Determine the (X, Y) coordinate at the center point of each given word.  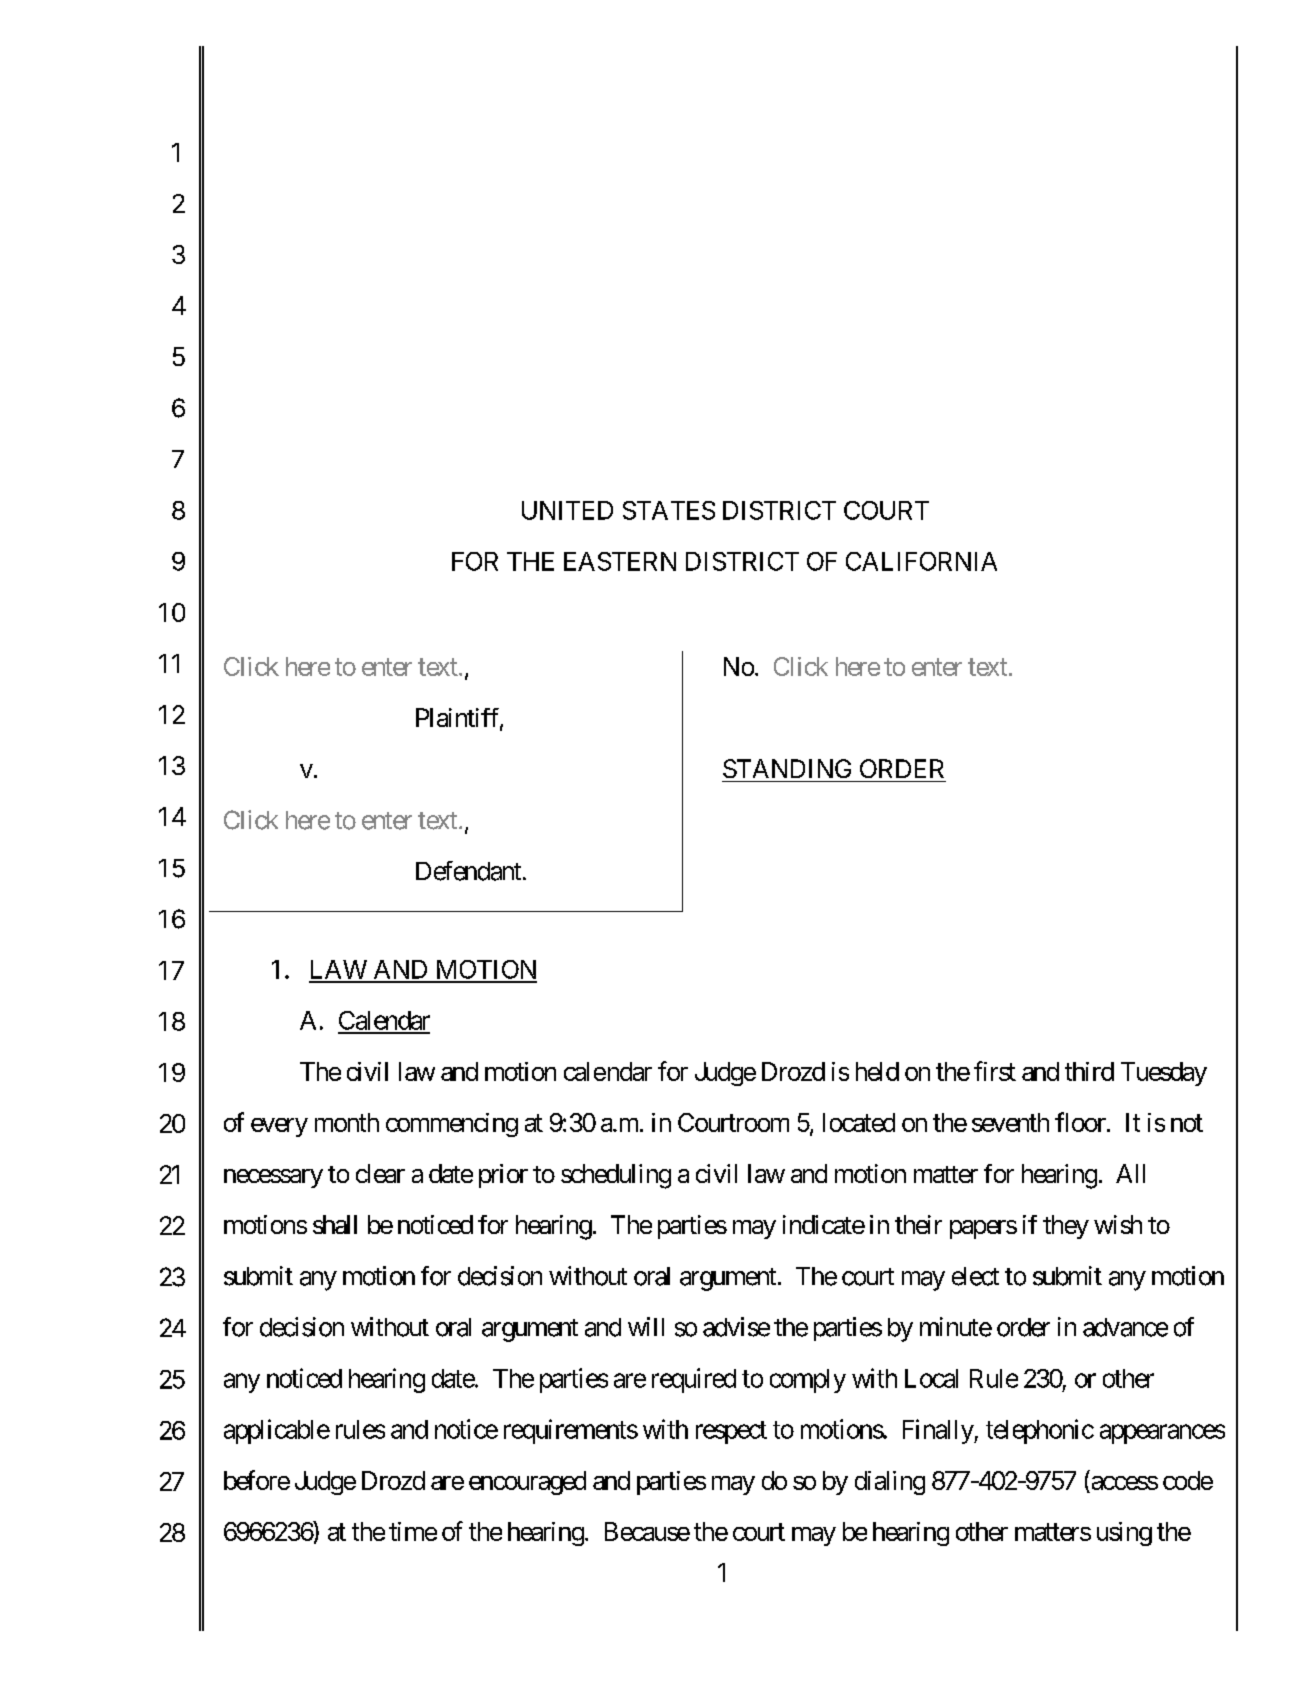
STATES (669, 510)
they (1066, 1227)
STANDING (787, 768)
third (1089, 1071)
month (347, 1122)
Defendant (468, 871)
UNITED (567, 510)
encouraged (527, 1483)
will (646, 1326)
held (877, 1071)
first (995, 1071)
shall (335, 1224)
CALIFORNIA (921, 561)
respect (731, 1432)
